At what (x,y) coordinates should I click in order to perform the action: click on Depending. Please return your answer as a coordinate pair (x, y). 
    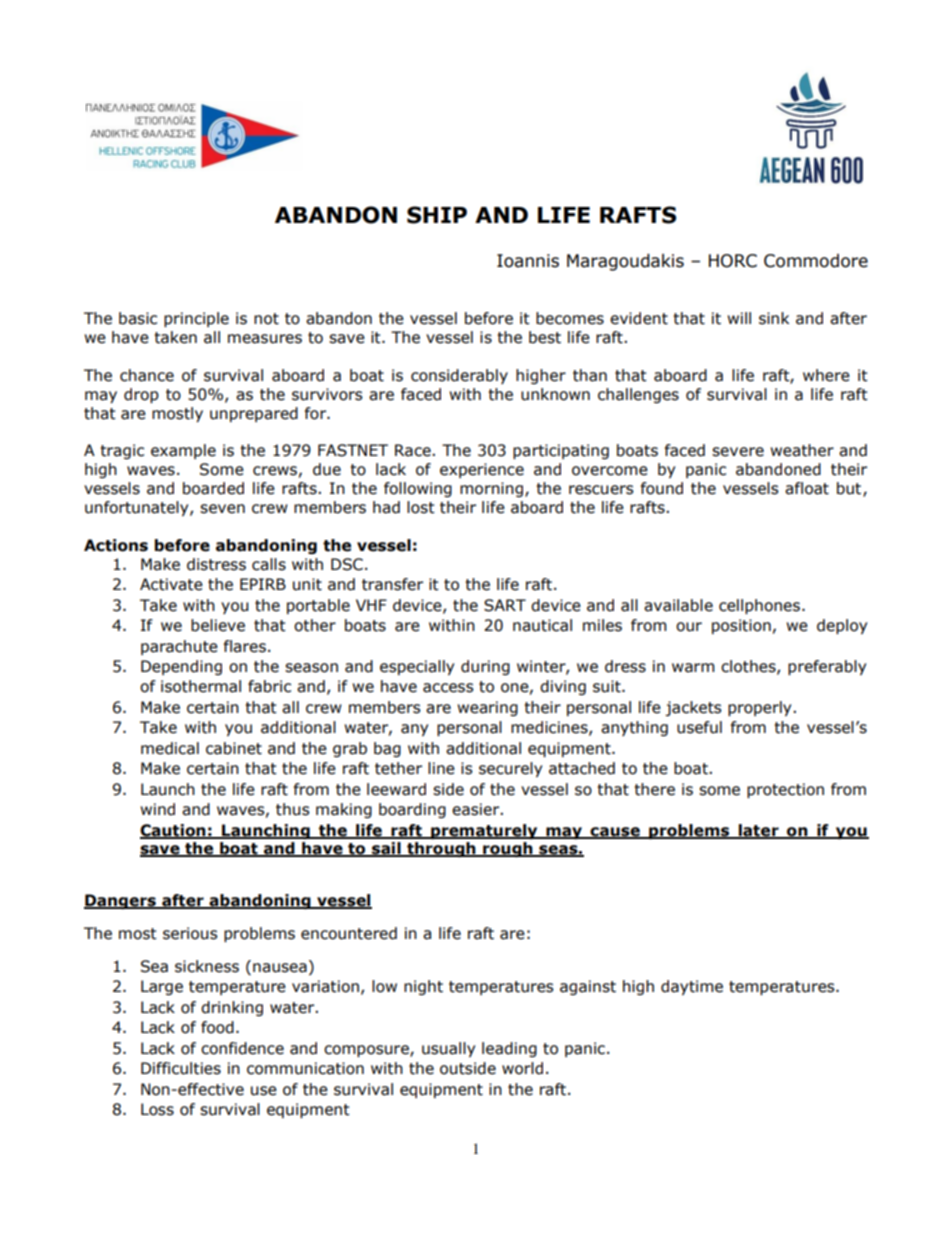
    Looking at the image, I should click on (181, 667).
